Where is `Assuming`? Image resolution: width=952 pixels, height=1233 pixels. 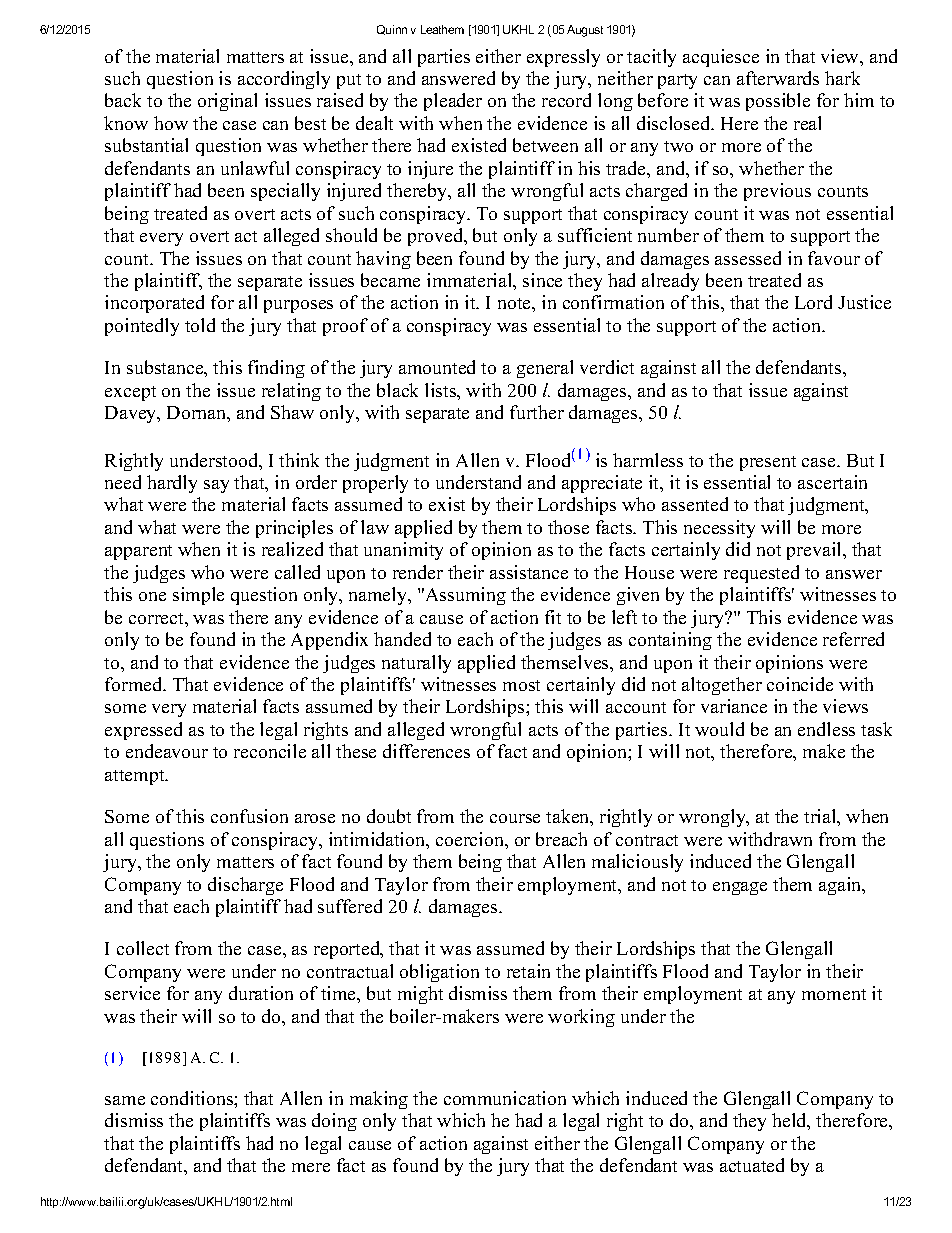 Assuming is located at coordinates (464, 596).
